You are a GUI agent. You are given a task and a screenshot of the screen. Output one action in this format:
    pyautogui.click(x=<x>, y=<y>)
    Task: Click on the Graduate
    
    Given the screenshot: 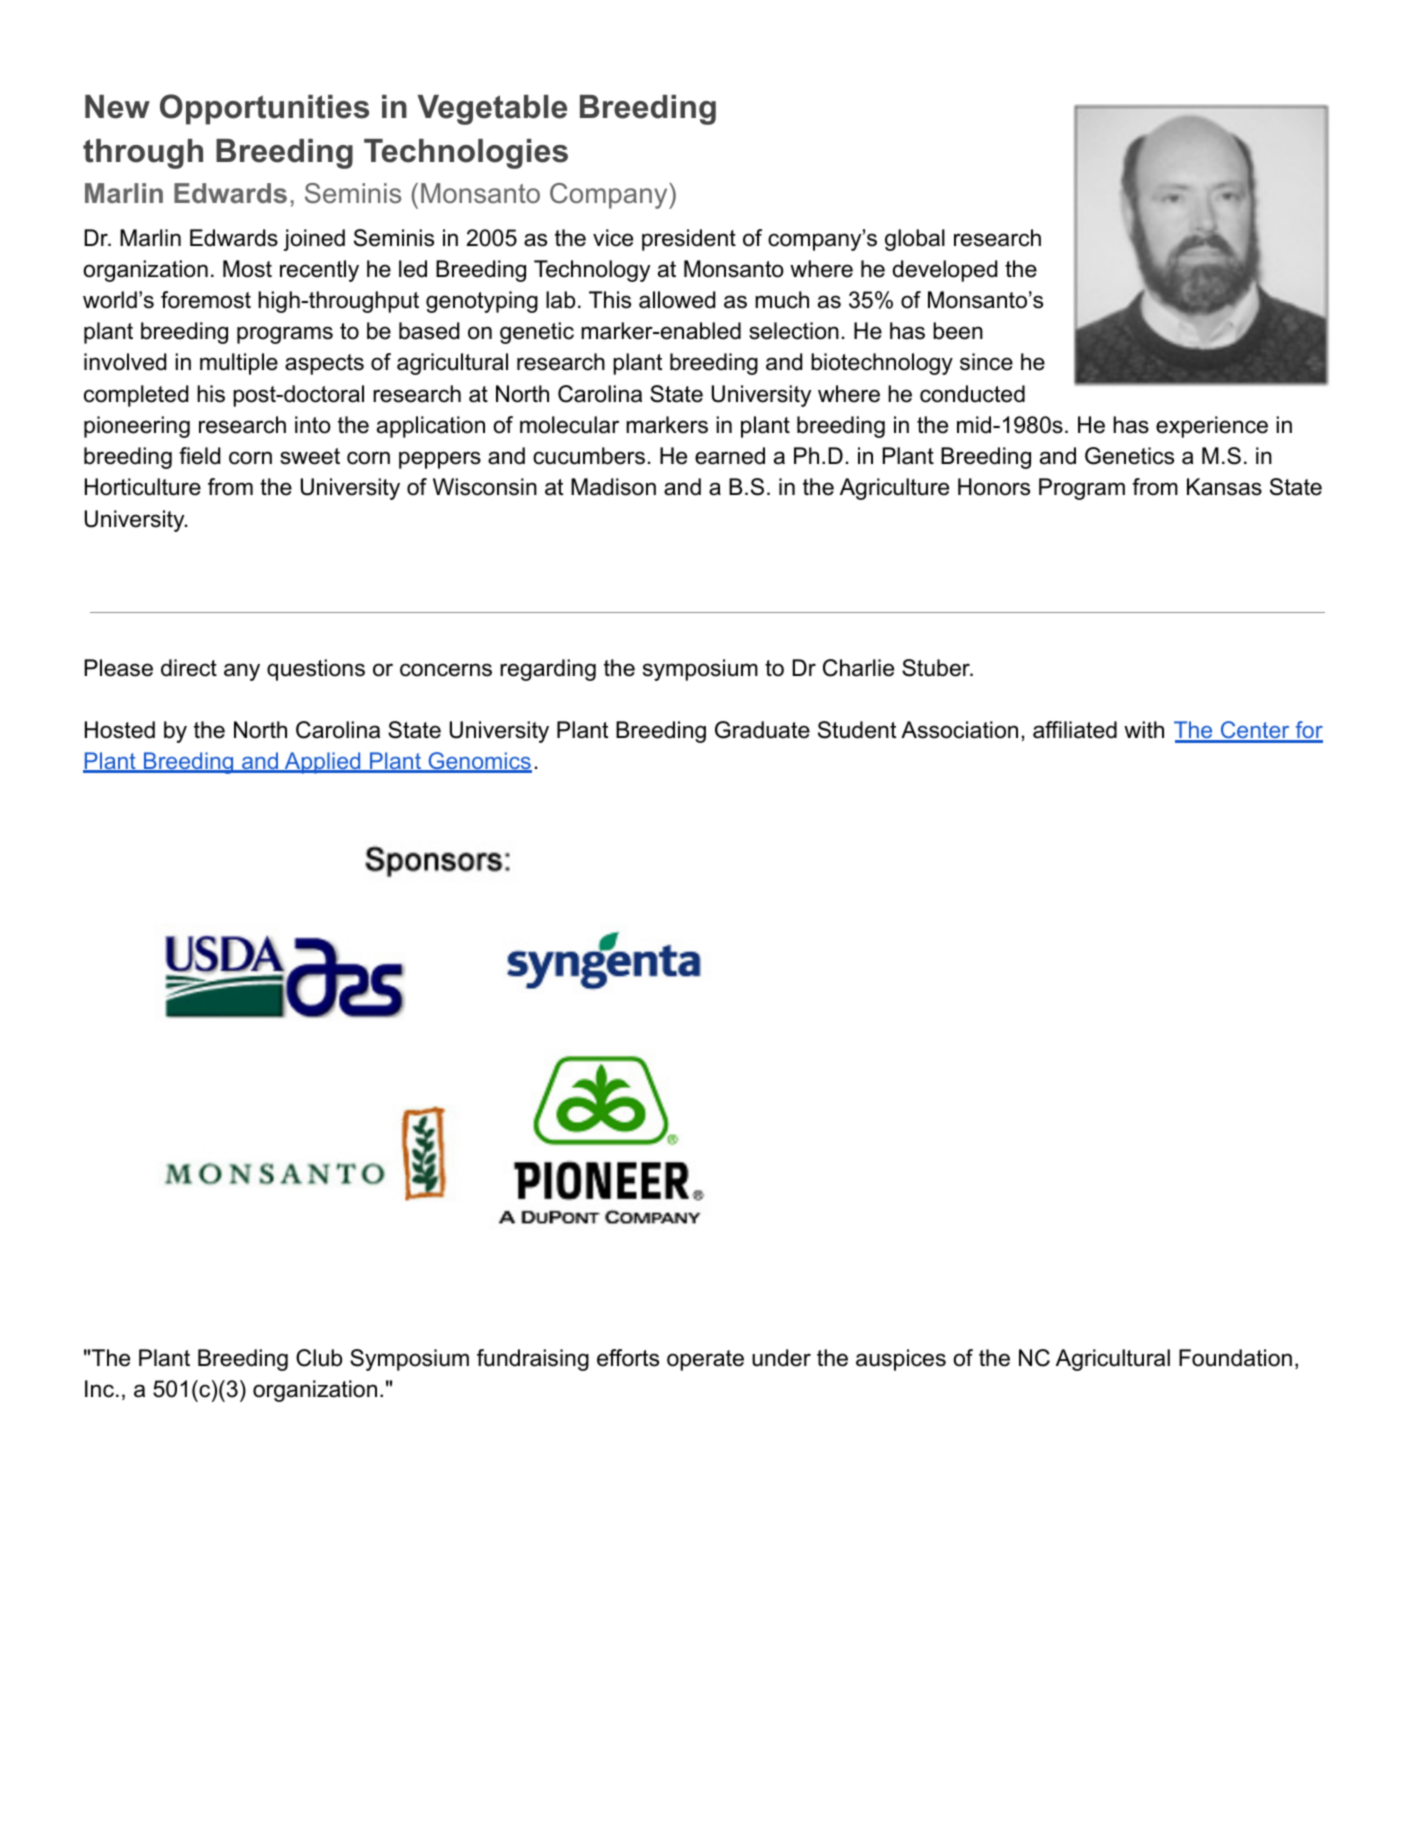 What is the action you would take?
    pyautogui.click(x=762, y=730)
